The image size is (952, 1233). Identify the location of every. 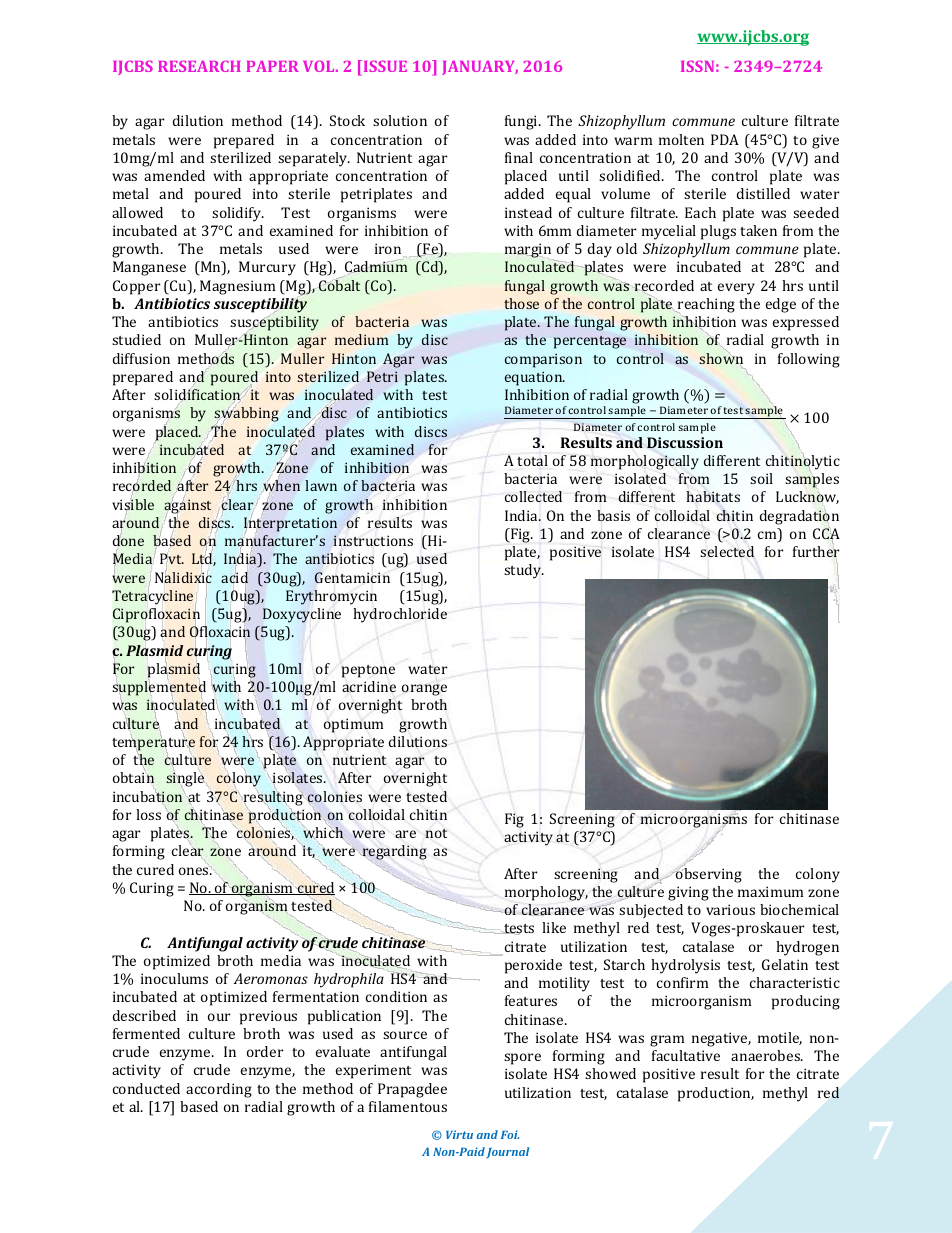
(736, 289).
